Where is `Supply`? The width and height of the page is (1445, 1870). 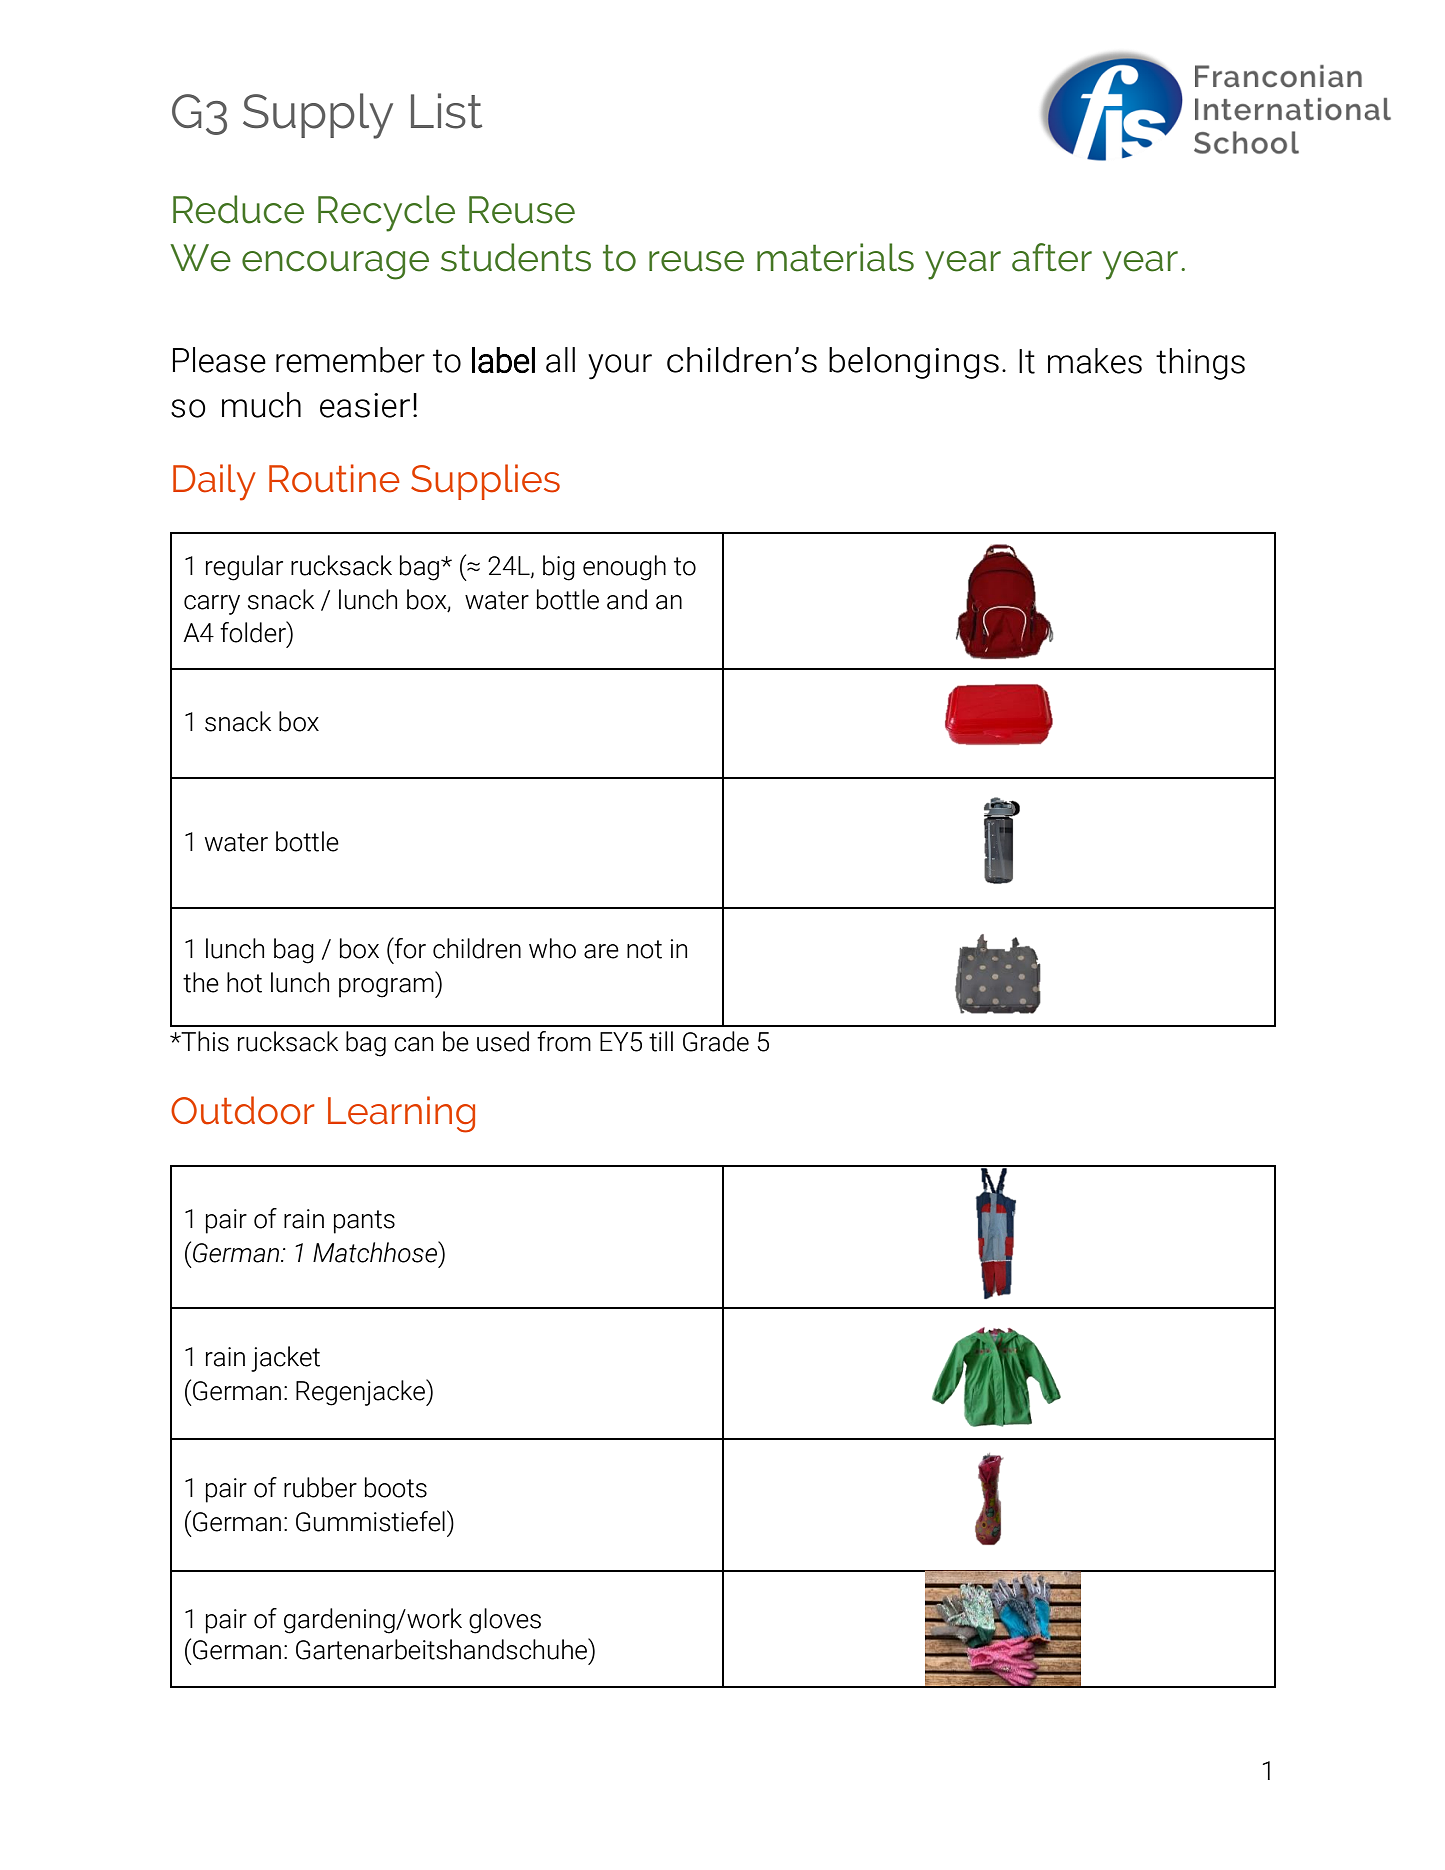
Supply is located at coordinates (318, 116).
